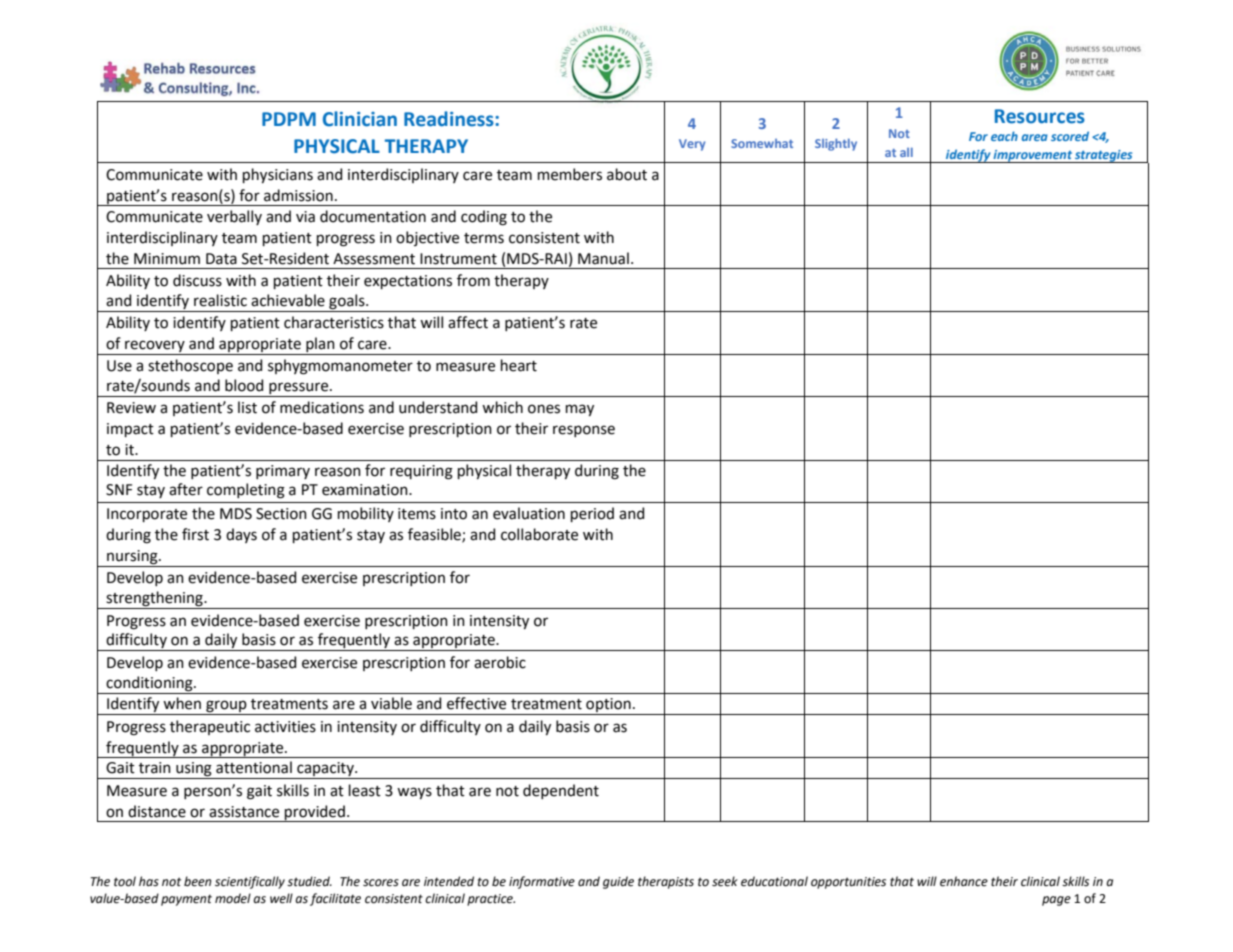 The width and height of the screenshot is (1233, 952). What do you see at coordinates (592, 514) in the screenshot?
I see `period` at bounding box center [592, 514].
